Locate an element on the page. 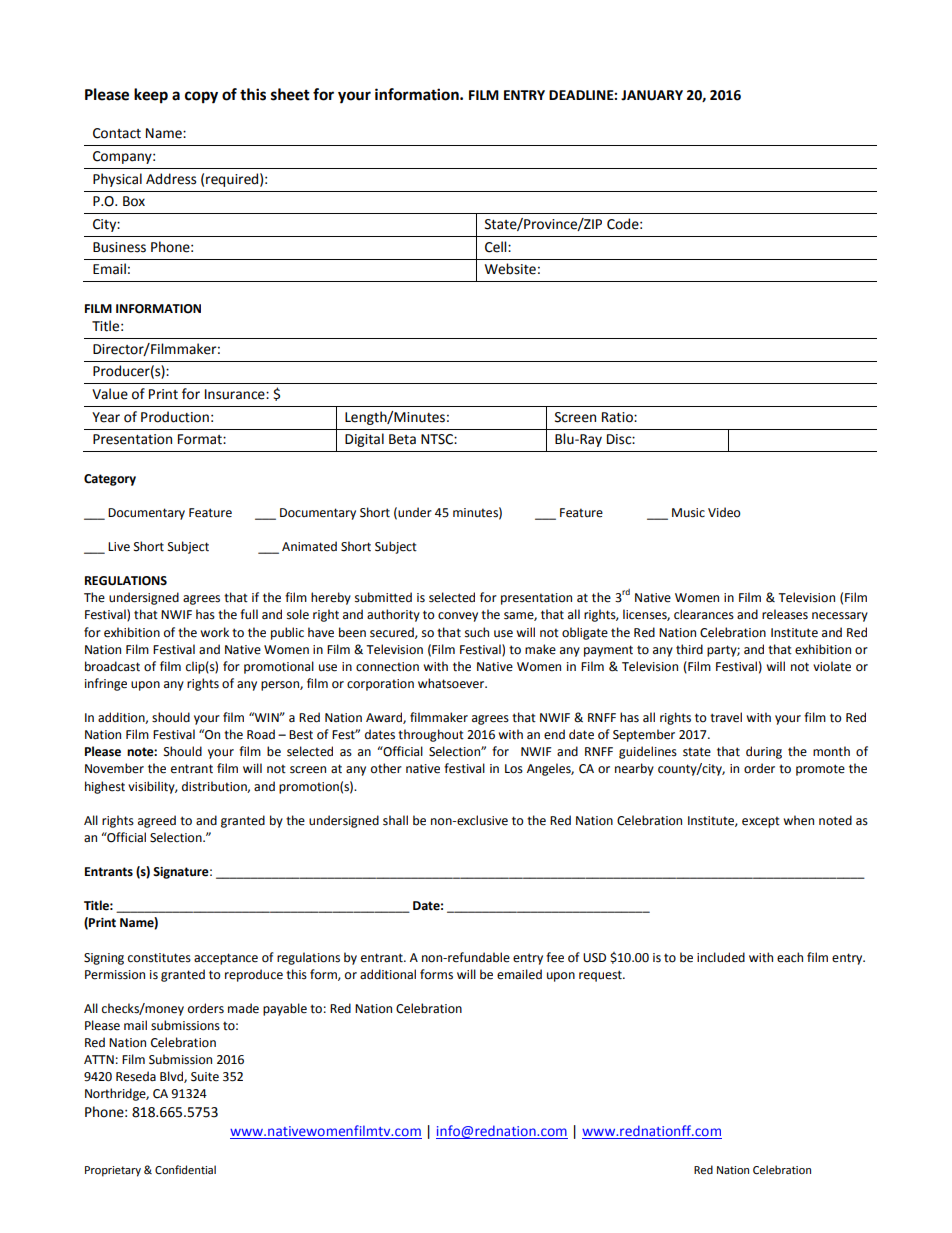 This image has width=952, height=1233. Production is located at coordinates (175, 417).
